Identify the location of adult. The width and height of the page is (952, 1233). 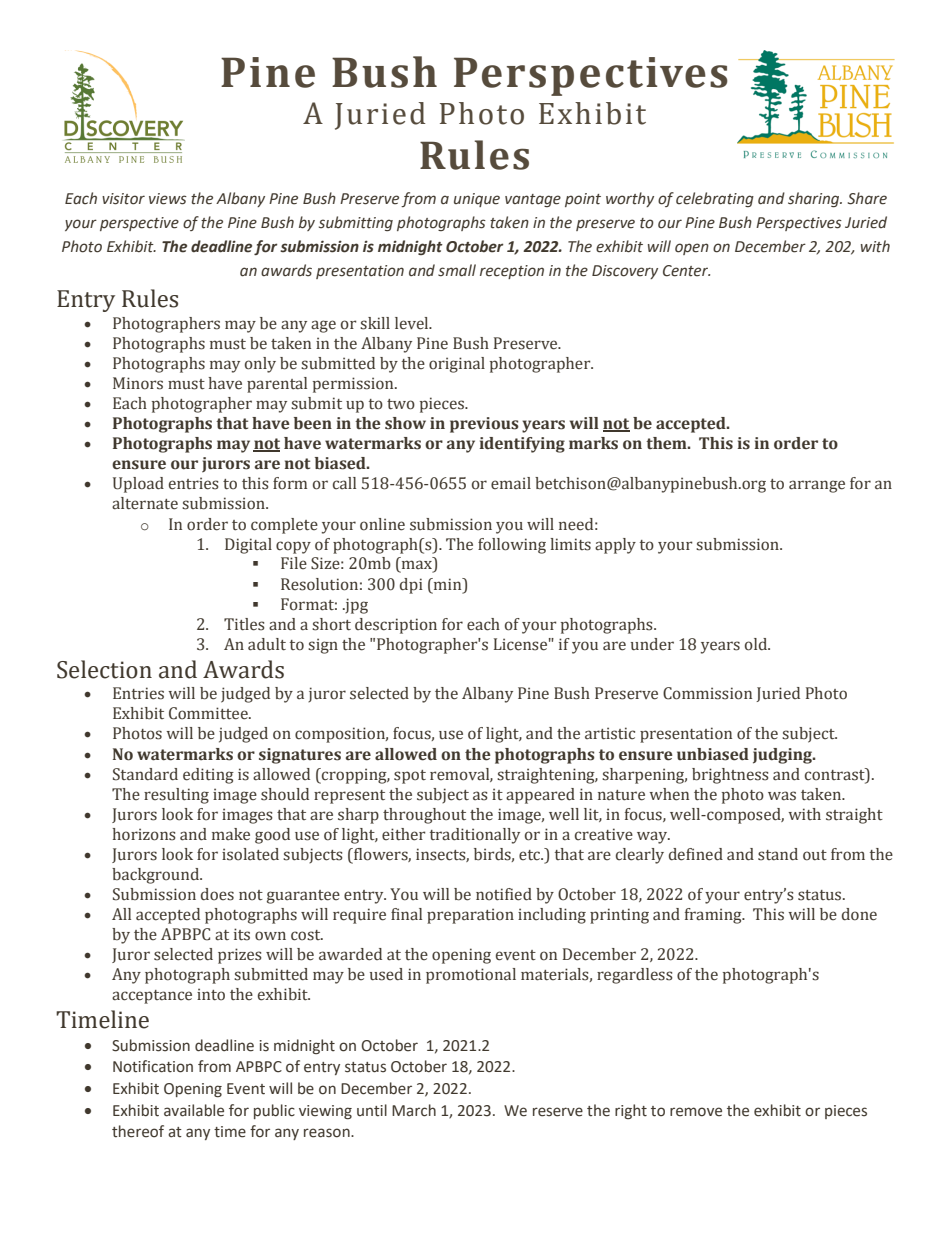
(267, 644).
